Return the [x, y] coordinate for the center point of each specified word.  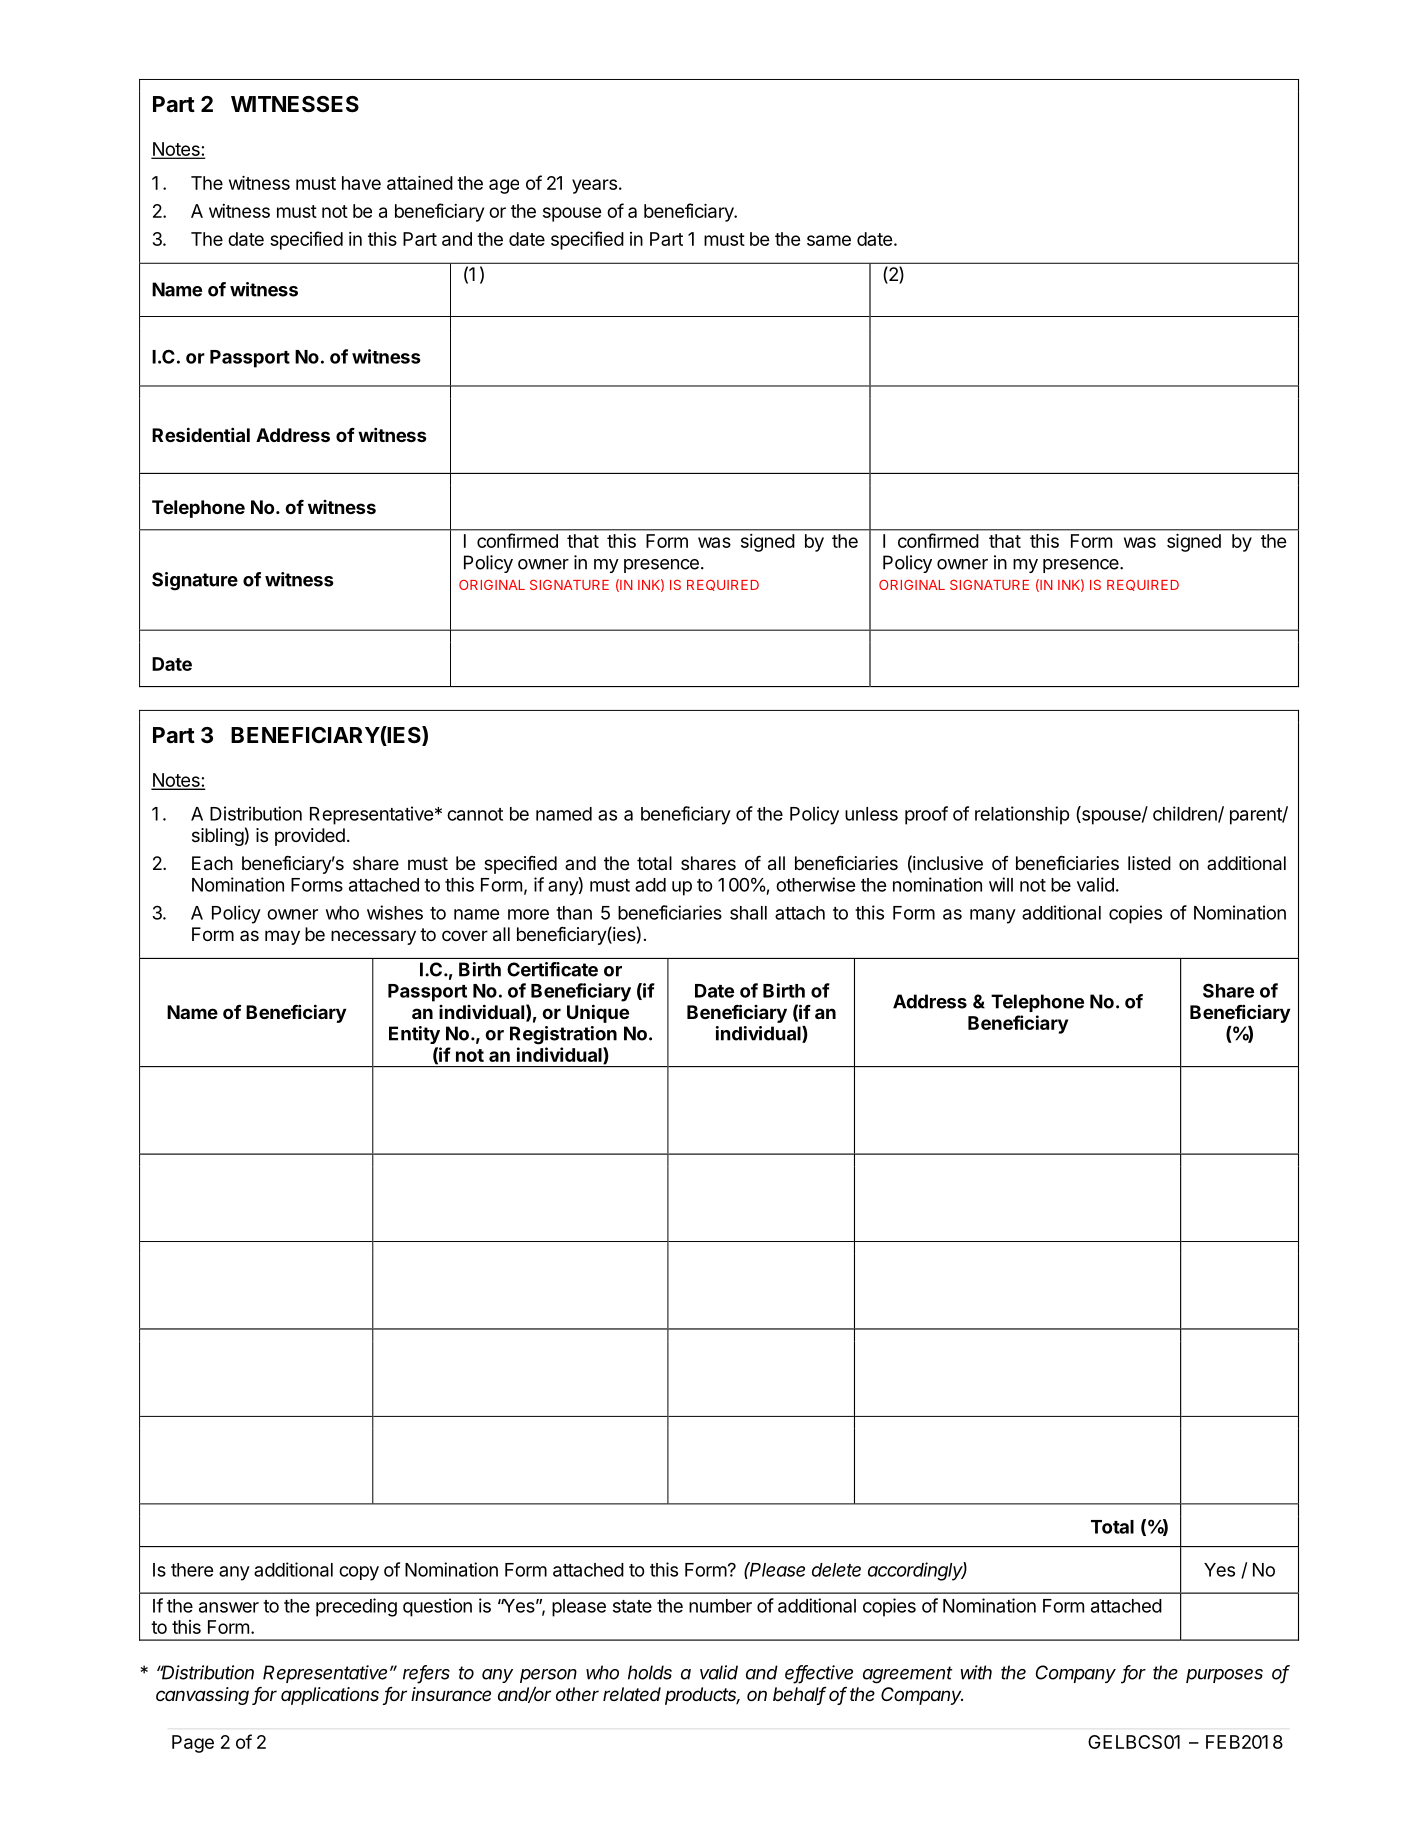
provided [310, 837]
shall [748, 913]
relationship [1022, 815]
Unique [598, 1013]
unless [871, 814]
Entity [414, 1035]
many [993, 916]
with [976, 1672]
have [361, 183]
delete [836, 1570]
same [829, 240]
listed [1149, 863]
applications [330, 1696]
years [594, 186]
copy [359, 1573]
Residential [201, 434]
